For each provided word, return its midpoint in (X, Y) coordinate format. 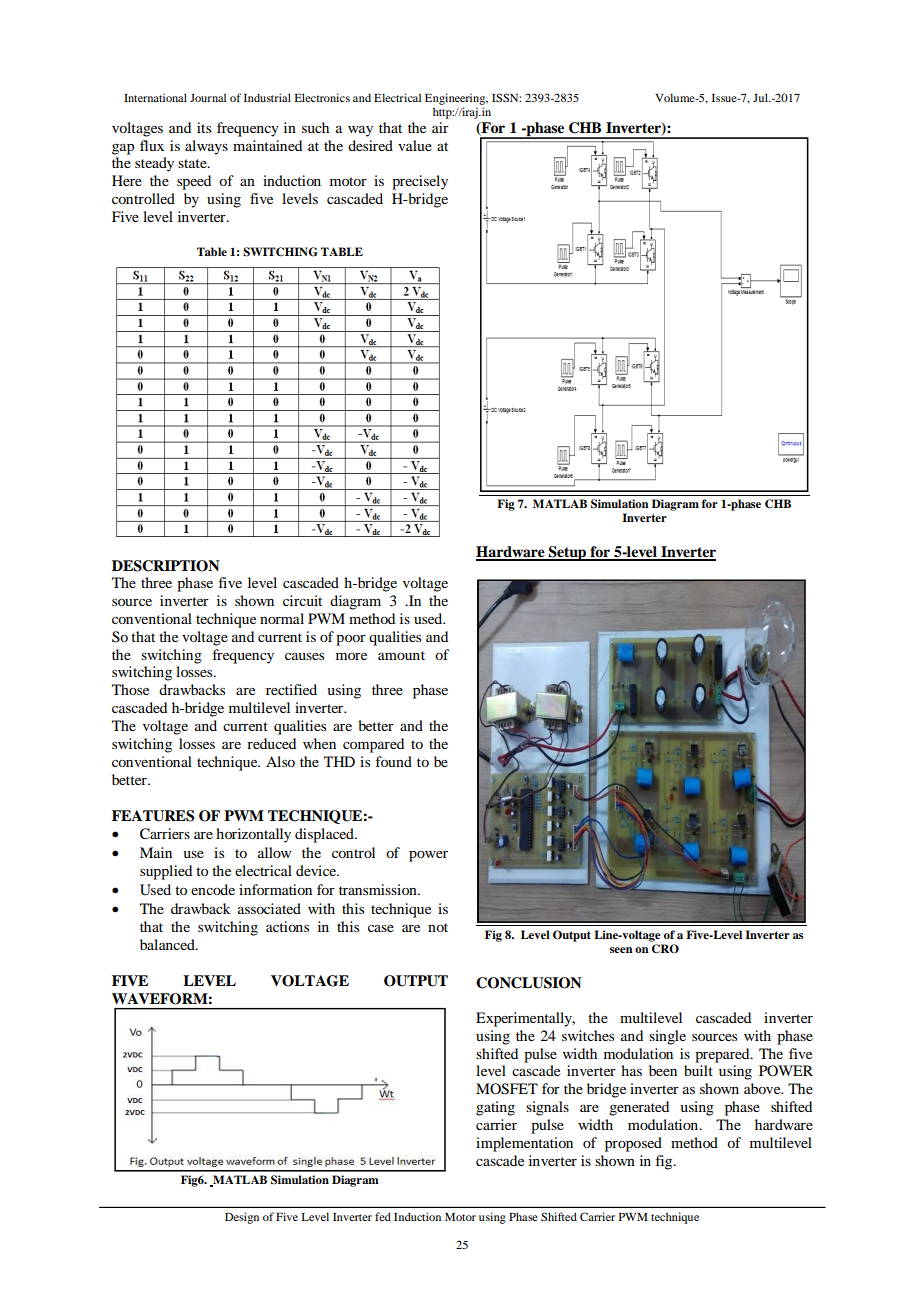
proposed (633, 1144)
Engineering (456, 99)
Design (242, 1218)
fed (383, 1216)
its (204, 127)
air (440, 127)
